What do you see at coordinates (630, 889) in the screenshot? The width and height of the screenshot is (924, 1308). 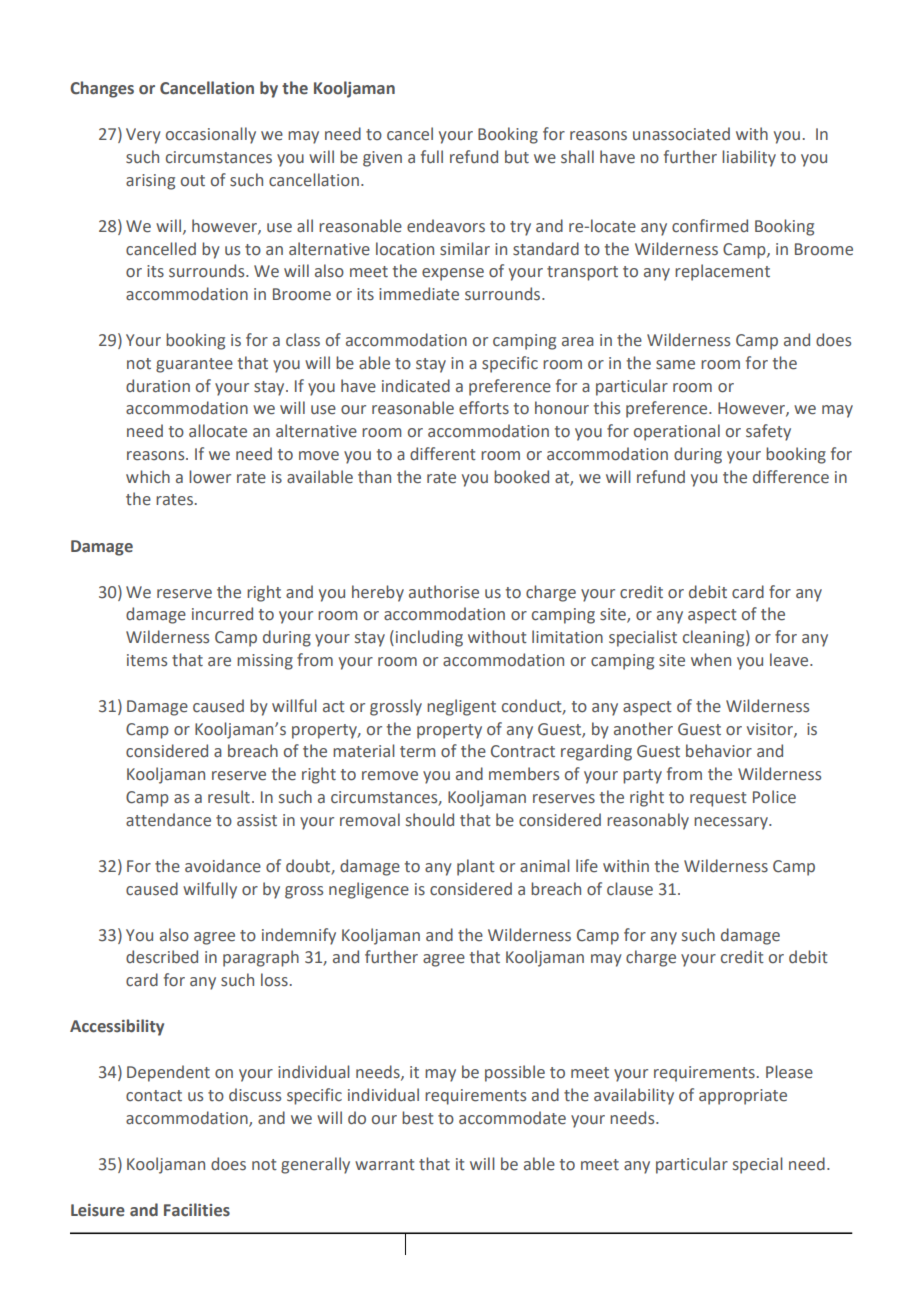 I see `clause` at bounding box center [630, 889].
